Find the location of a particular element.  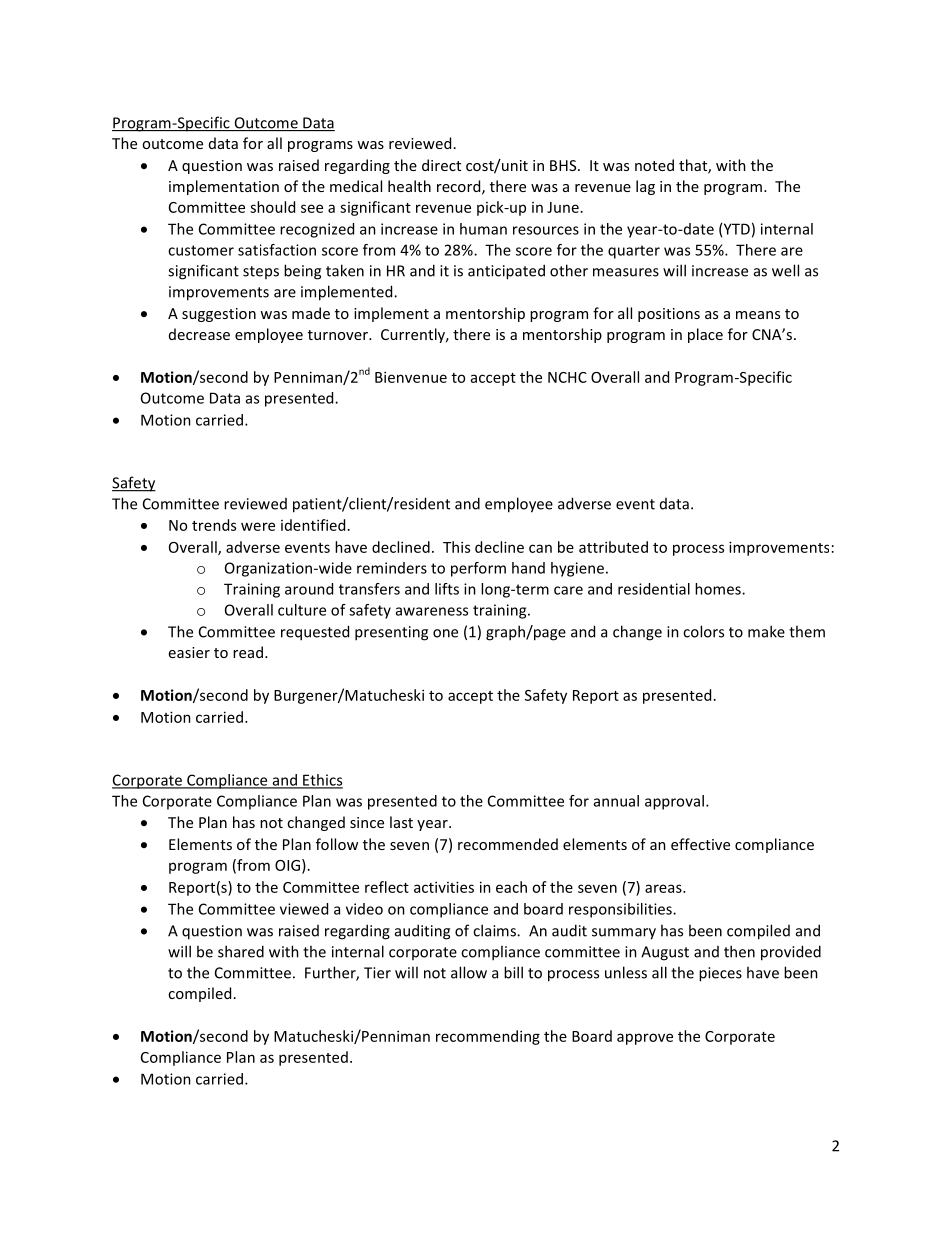

recommending is located at coordinates (488, 1037).
